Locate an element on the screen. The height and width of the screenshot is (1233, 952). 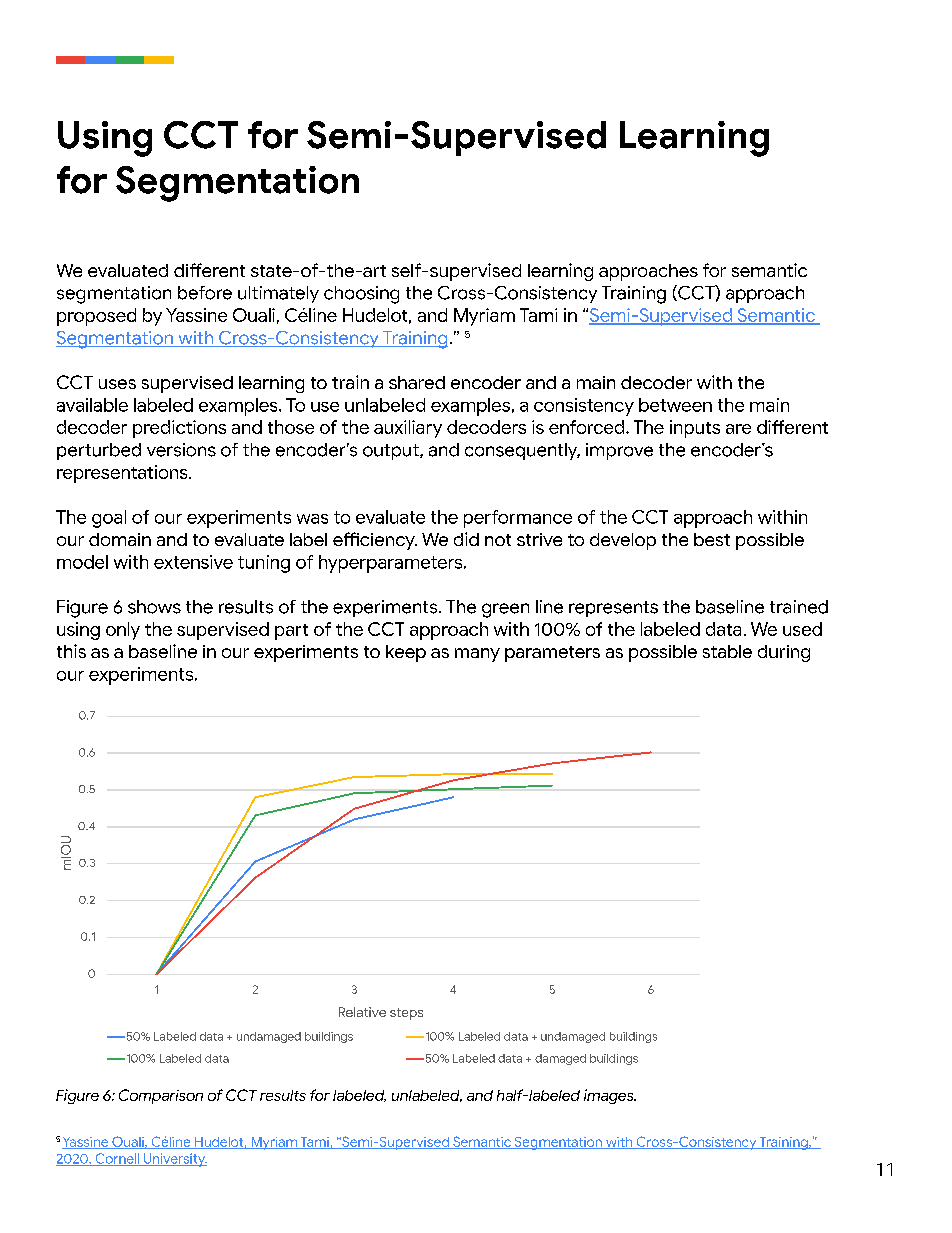
stable is located at coordinates (727, 651).
